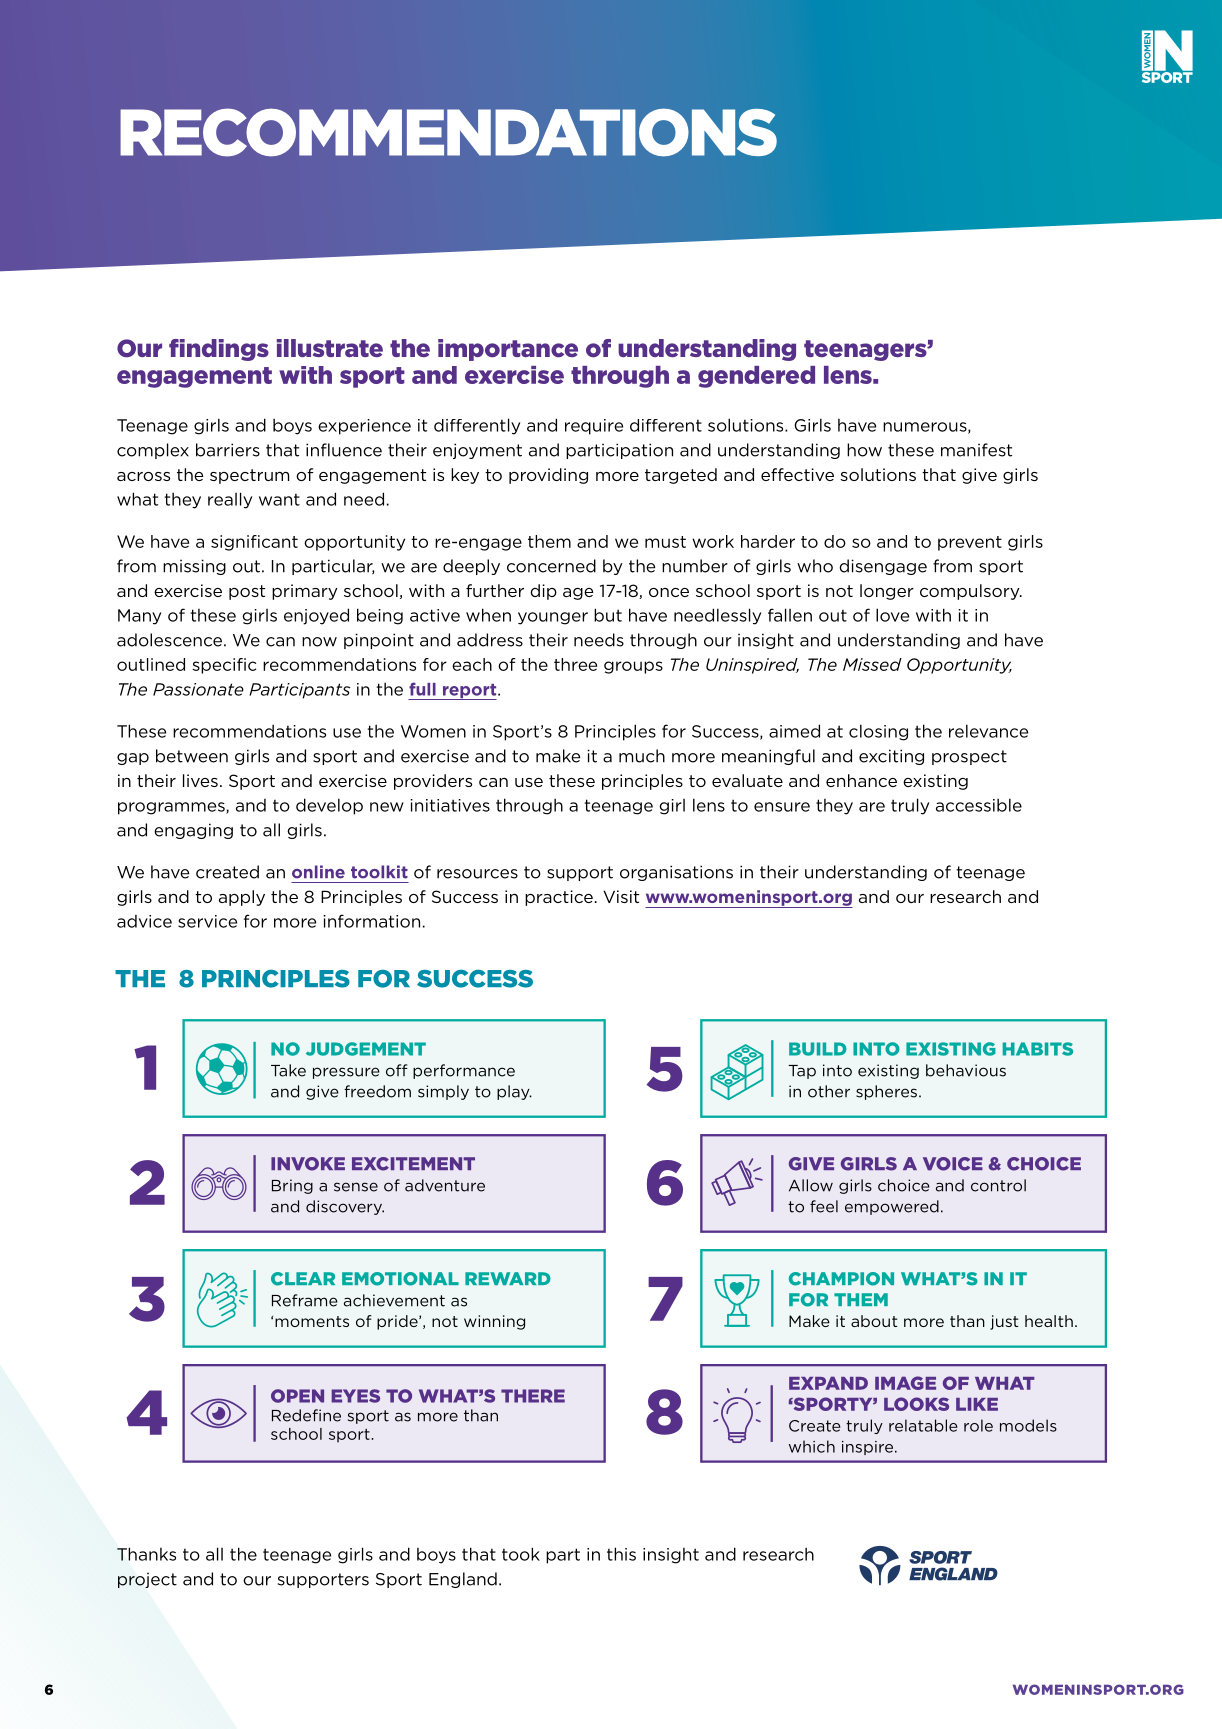  What do you see at coordinates (976, 450) in the screenshot?
I see `manifest` at bounding box center [976, 450].
